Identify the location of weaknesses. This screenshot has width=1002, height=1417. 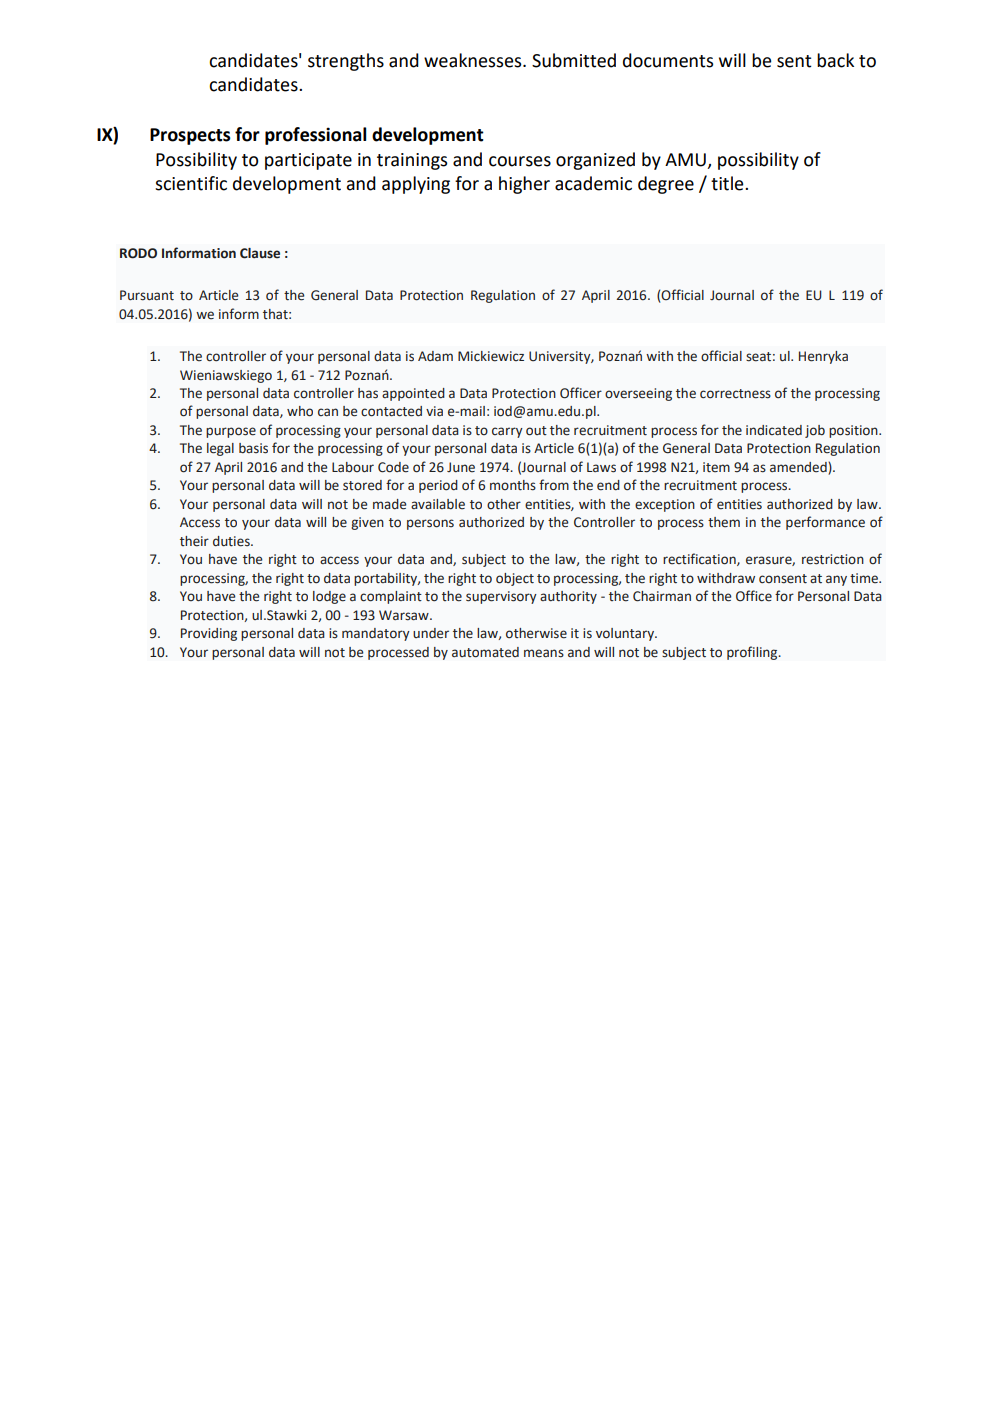
(474, 60).
